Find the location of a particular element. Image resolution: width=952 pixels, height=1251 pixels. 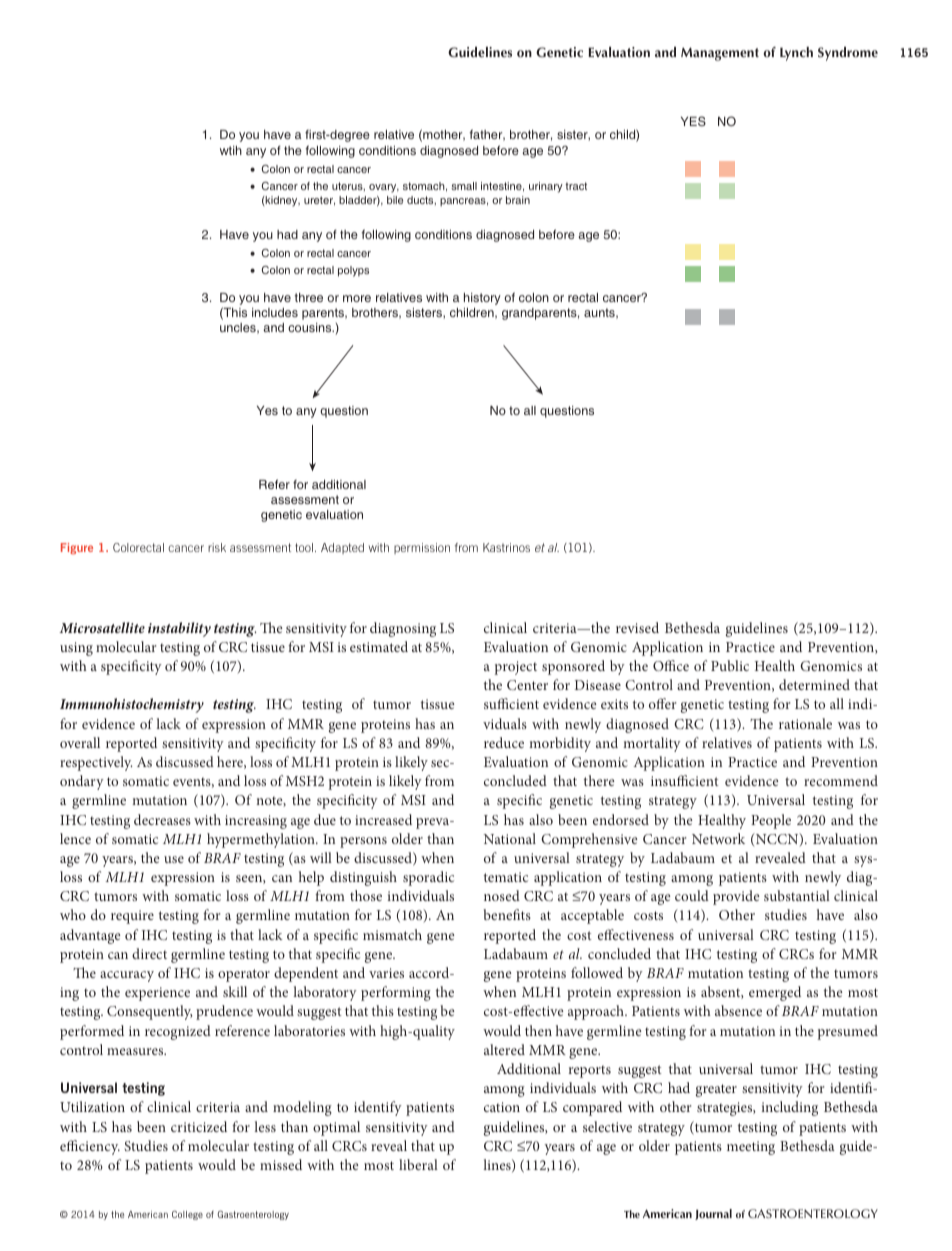

Management is located at coordinates (720, 54).
